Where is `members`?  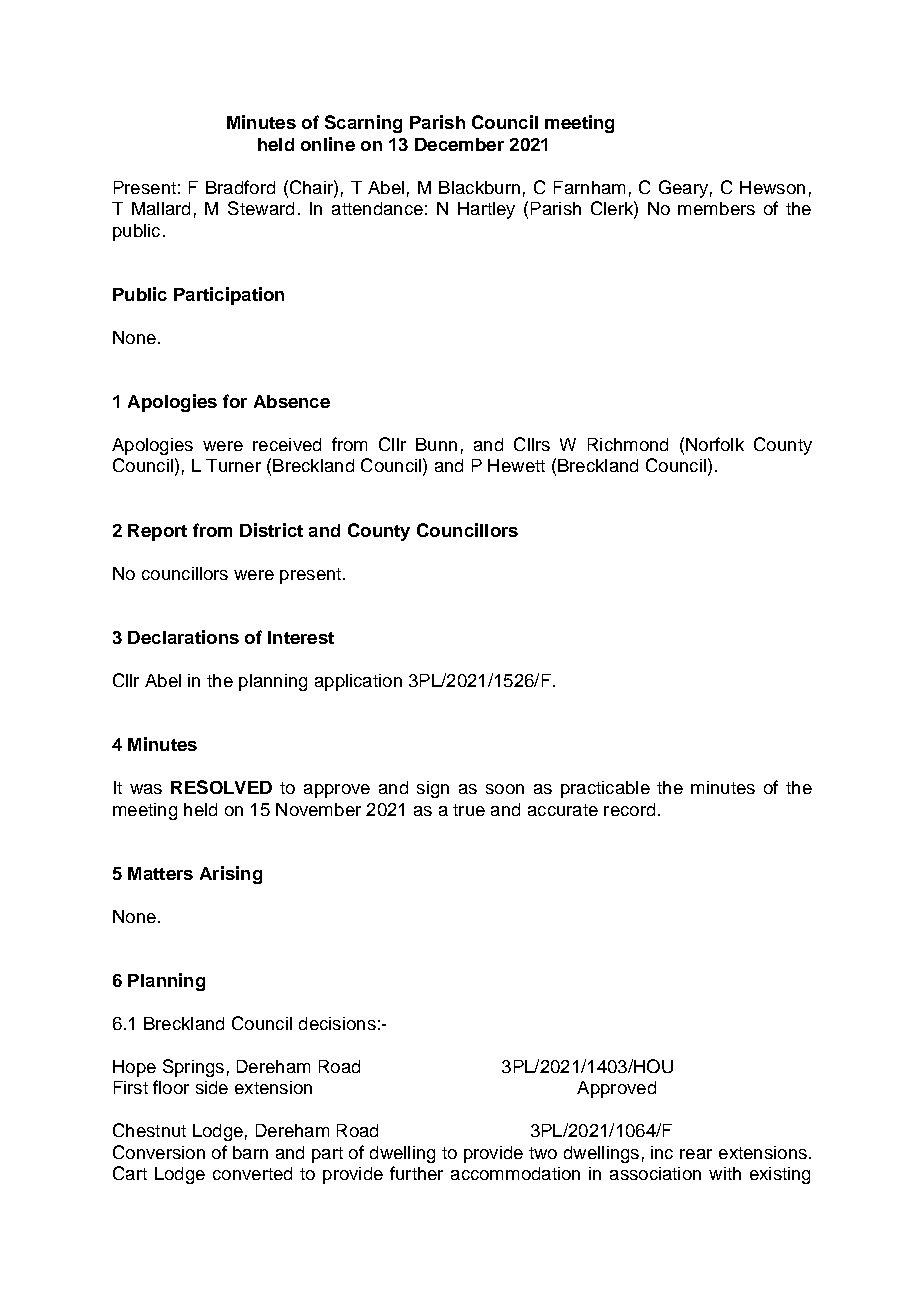 members is located at coordinates (716, 208).
